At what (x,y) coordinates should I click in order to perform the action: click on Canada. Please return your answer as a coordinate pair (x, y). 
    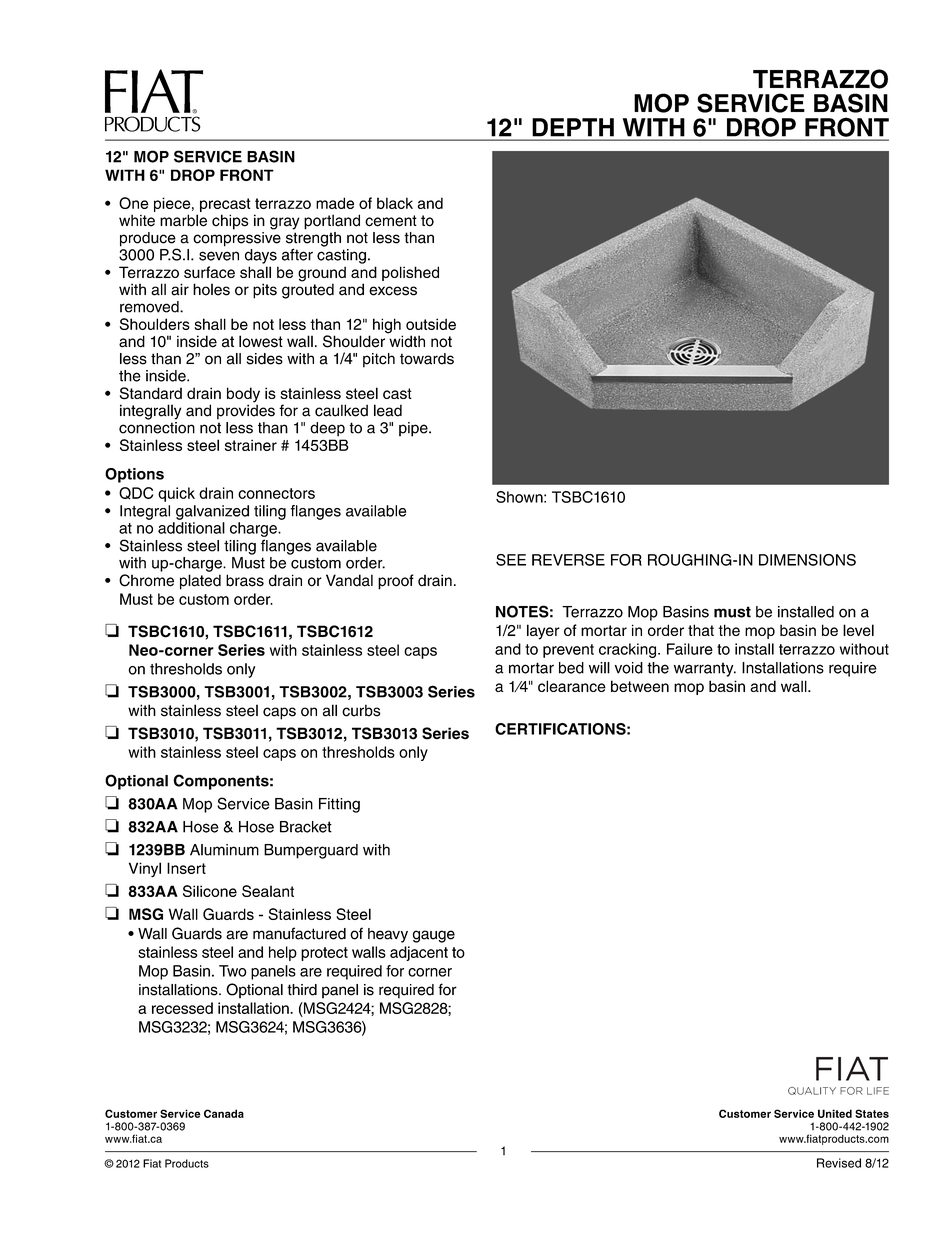
    Looking at the image, I should click on (224, 1113).
